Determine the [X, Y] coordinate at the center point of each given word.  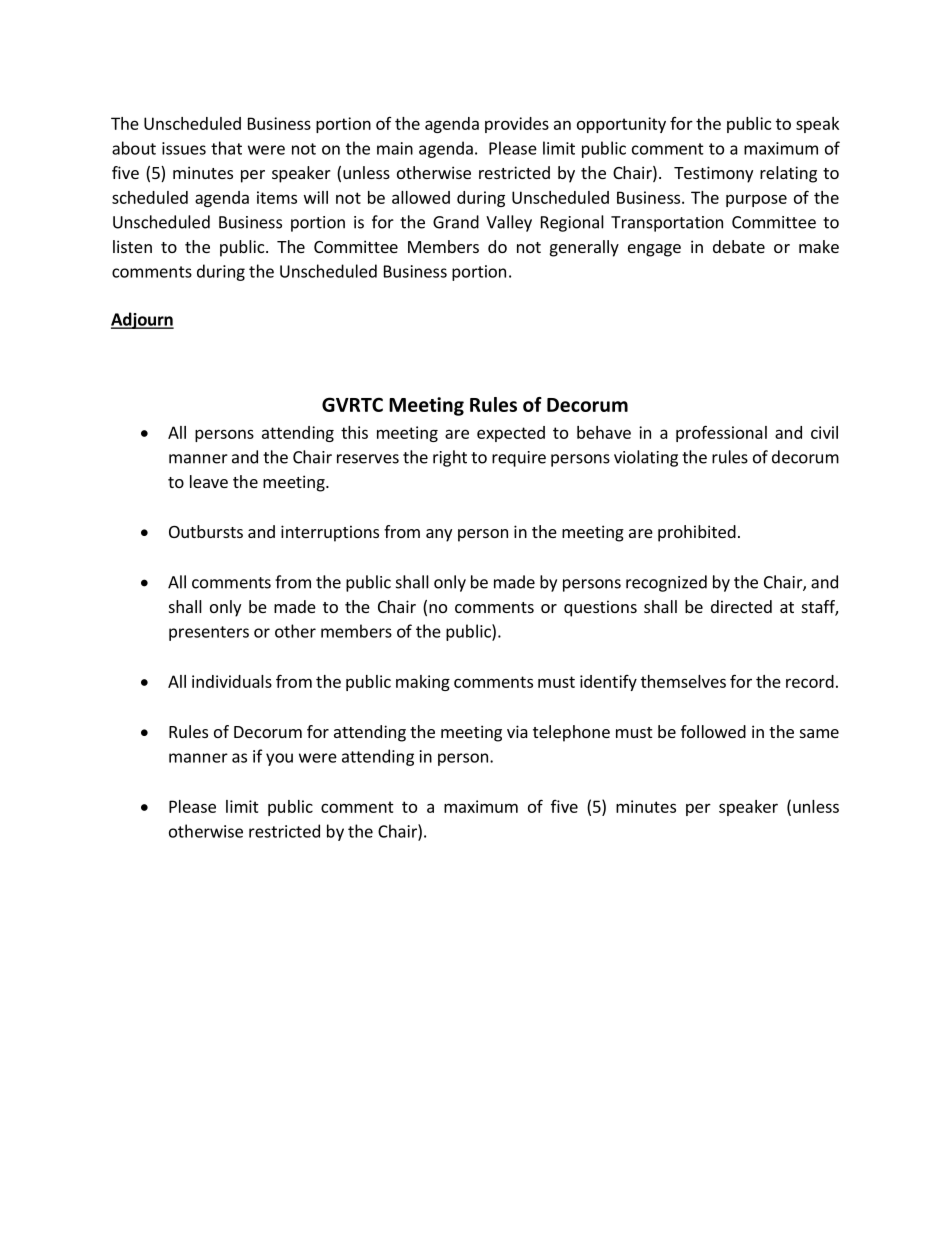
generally [584, 248]
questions [600, 608]
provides [517, 125]
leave [209, 481]
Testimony [713, 174]
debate [739, 246]
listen [132, 246]
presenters [209, 633]
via [517, 731]
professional [721, 433]
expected [511, 434]
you [279, 759]
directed [741, 606]
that [226, 148]
